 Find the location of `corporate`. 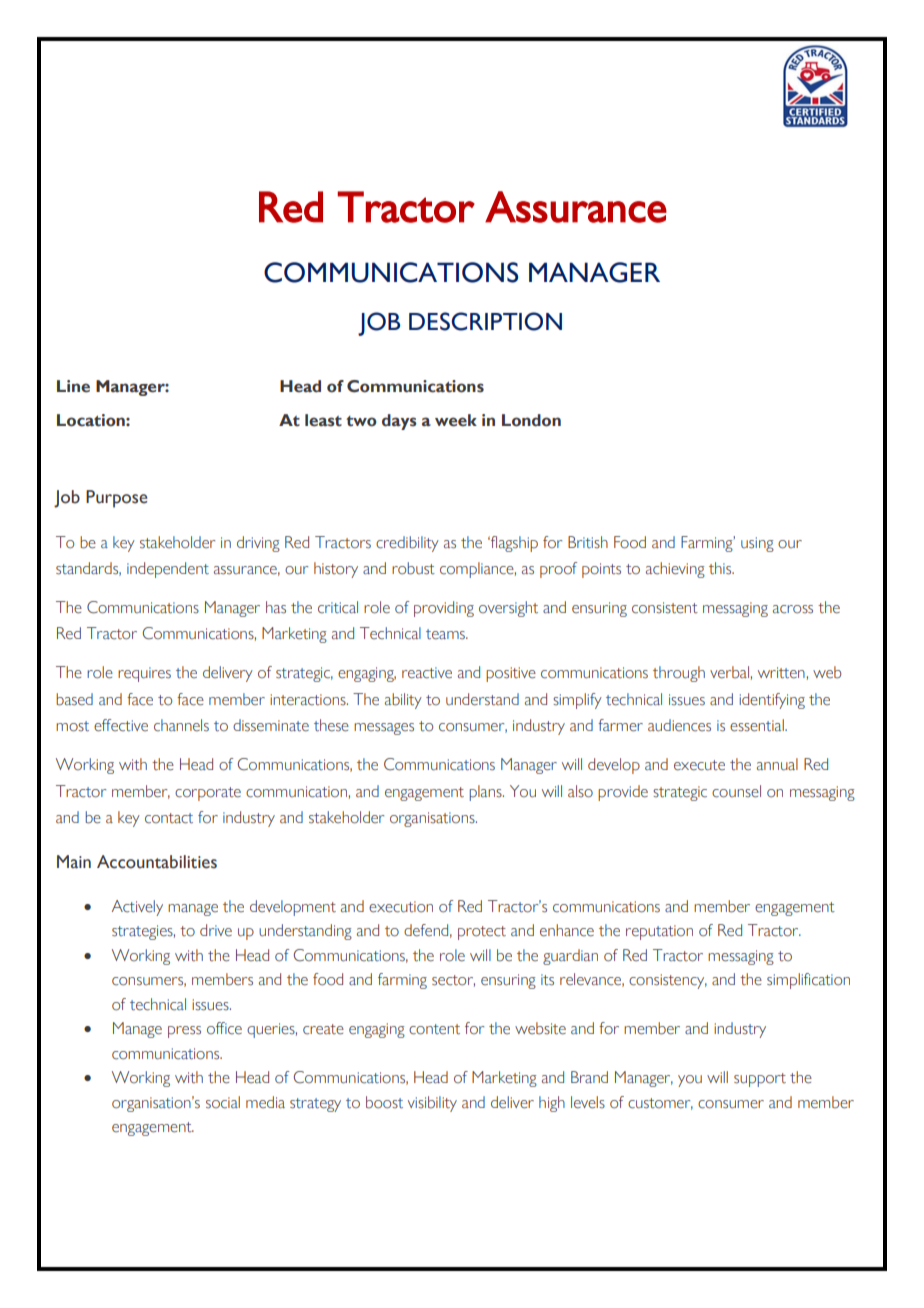

corporate is located at coordinates (208, 794).
